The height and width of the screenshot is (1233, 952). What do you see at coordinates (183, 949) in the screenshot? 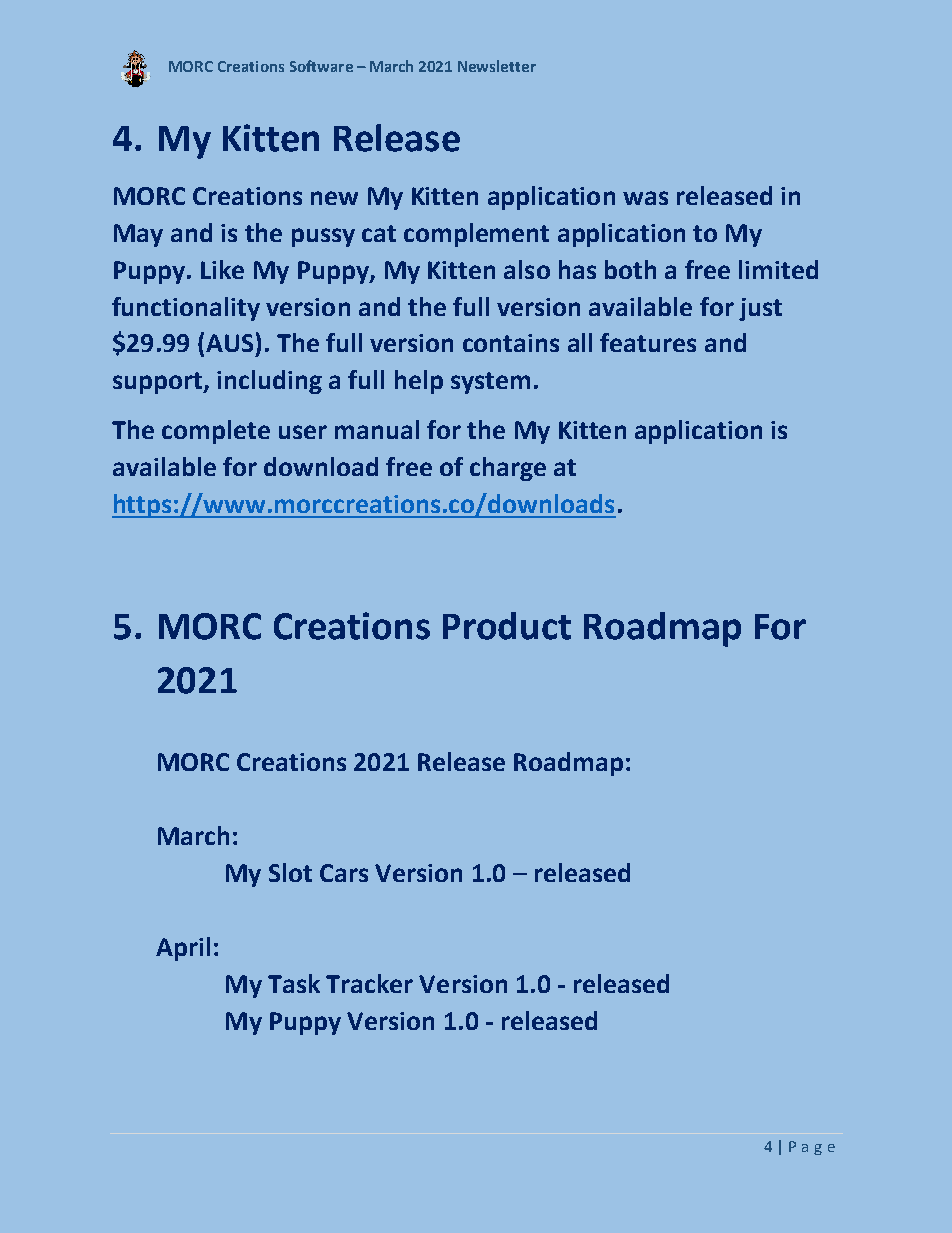
I see `April` at bounding box center [183, 949].
